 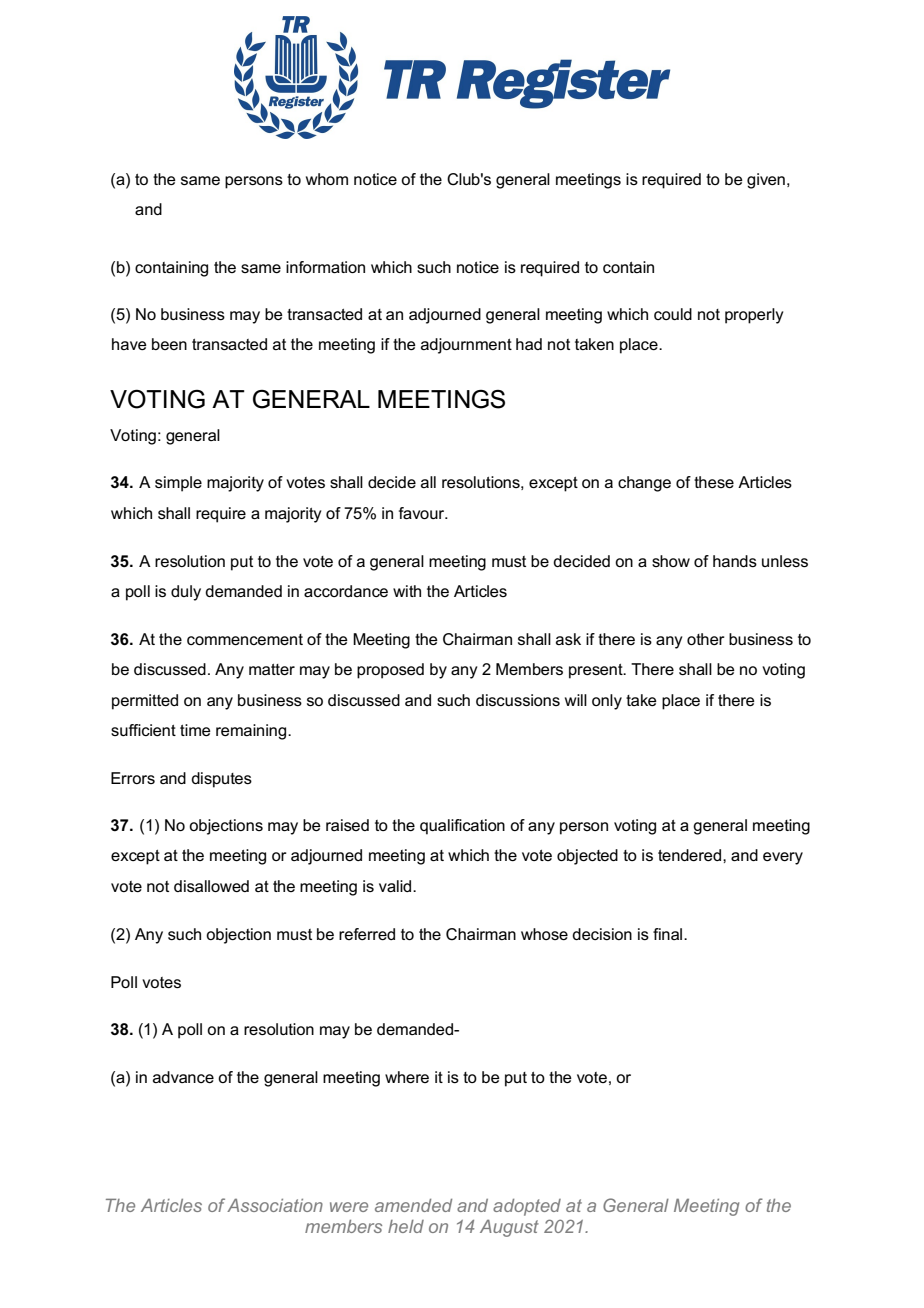 What do you see at coordinates (275, 1205) in the screenshot?
I see `Association` at bounding box center [275, 1205].
